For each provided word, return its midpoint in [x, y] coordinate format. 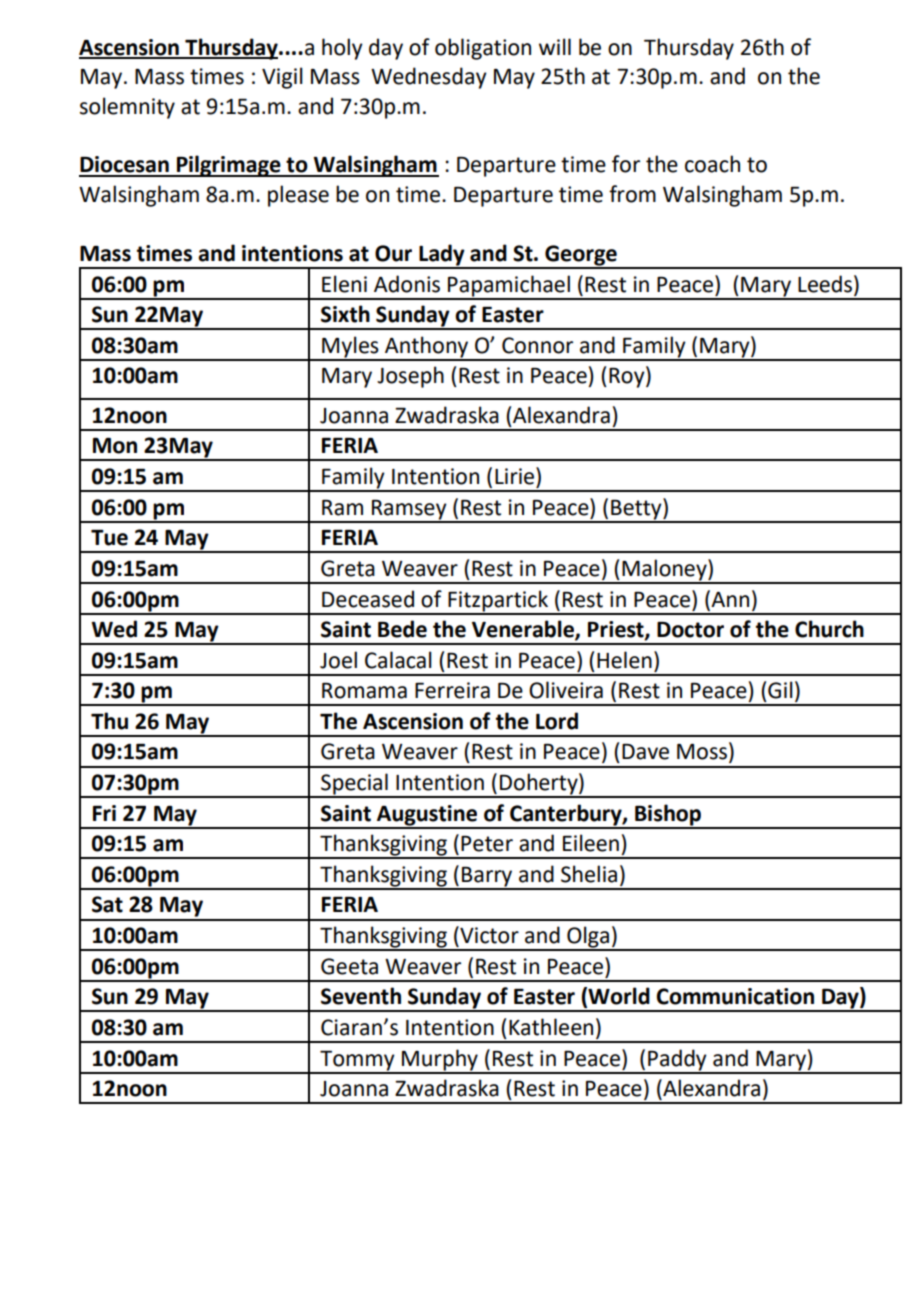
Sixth [345, 314]
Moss [702, 752]
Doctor [690, 630]
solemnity [127, 108]
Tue [109, 538]
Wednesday [429, 78]
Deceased [368, 599]
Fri [104, 813]
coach [712, 164]
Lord [557, 721]
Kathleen [551, 1027]
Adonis [407, 284]
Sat [107, 904]
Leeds [826, 284]
